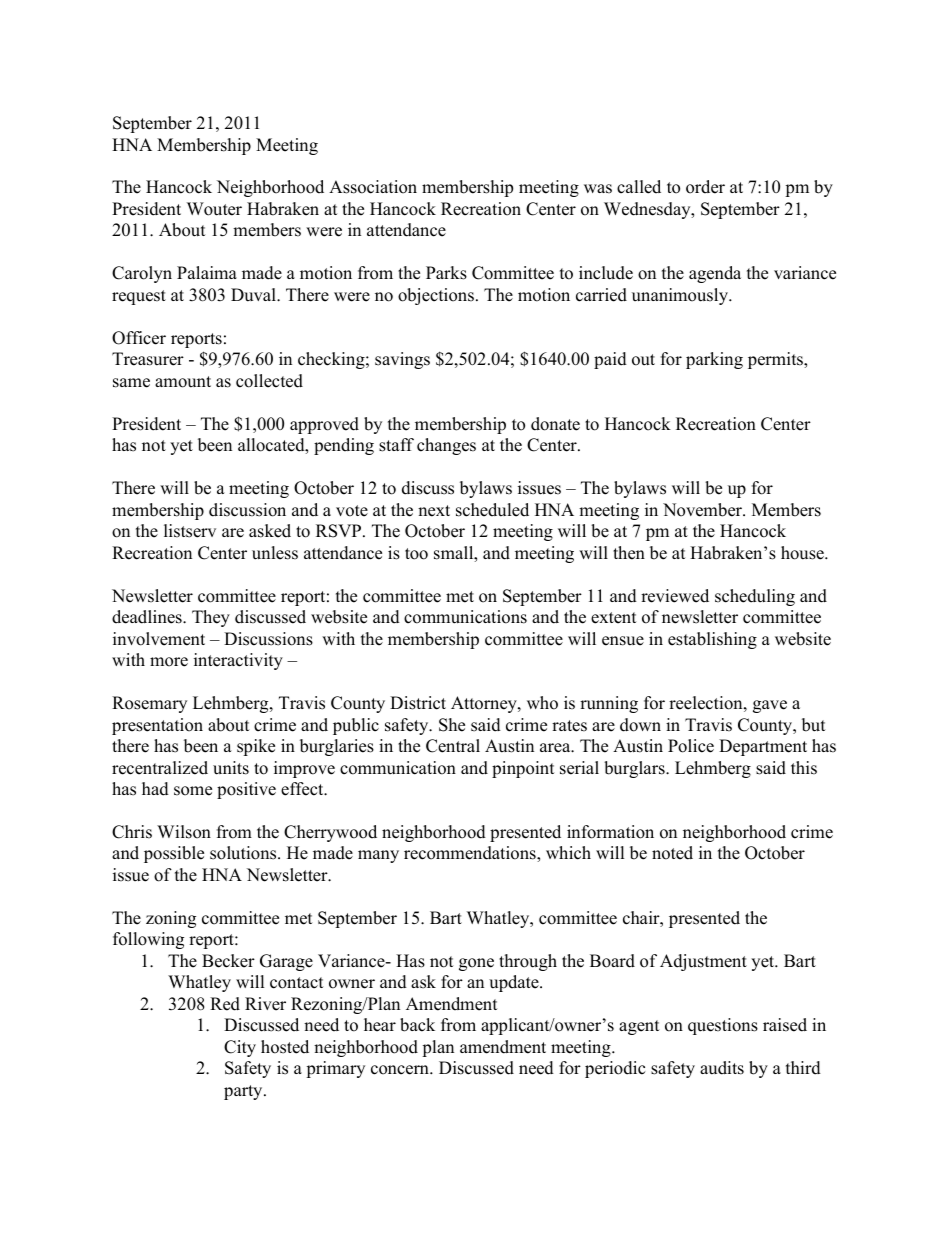 This screenshot has height=1233, width=952. Describe the element at coordinates (722, 1068) in the screenshot. I see `audits` at that location.
